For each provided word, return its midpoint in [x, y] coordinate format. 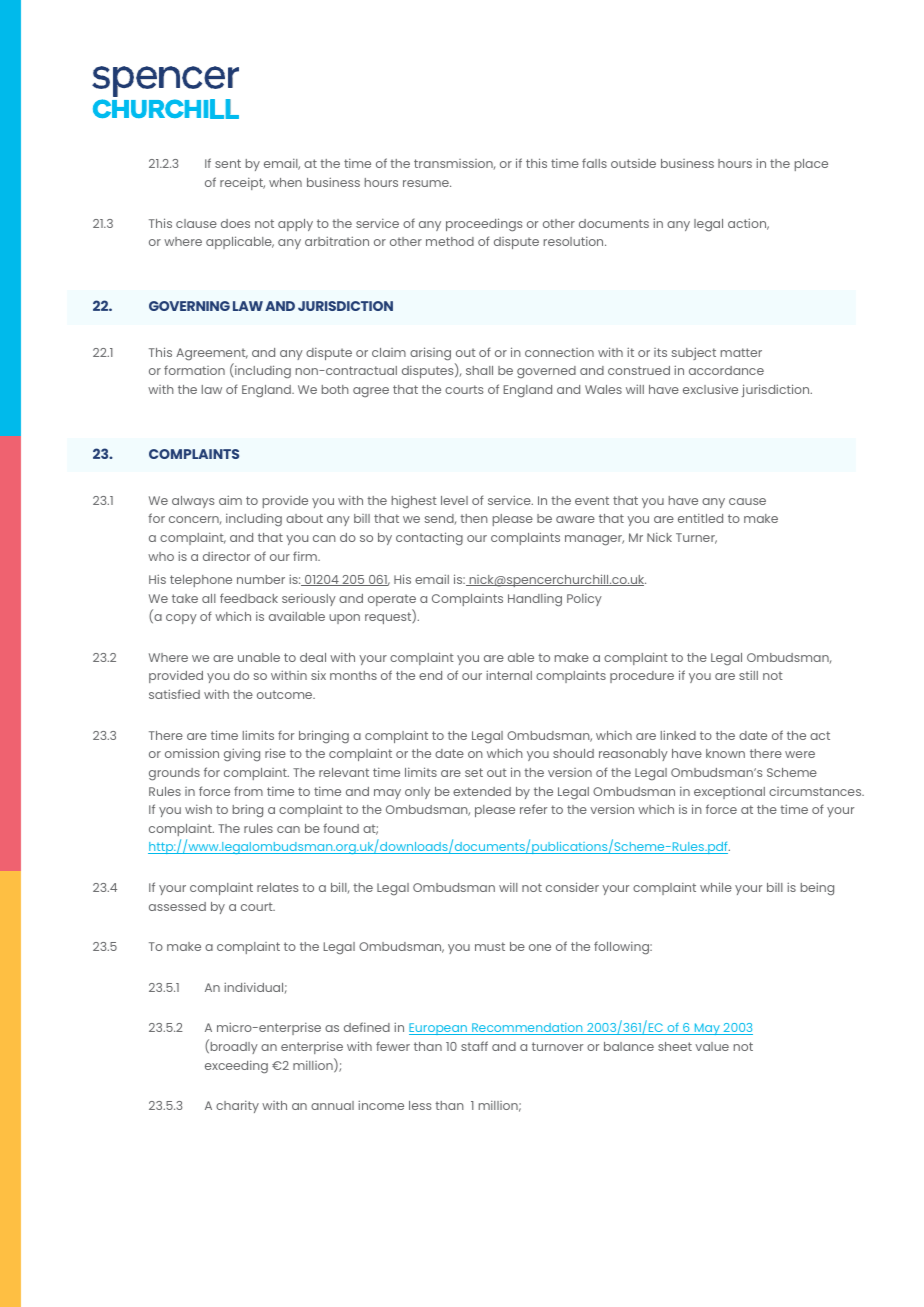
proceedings [484, 225]
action [748, 224]
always [193, 502]
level [454, 500]
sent [228, 163]
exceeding [236, 1067]
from [248, 791]
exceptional [729, 793]
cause [747, 501]
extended [482, 791]
